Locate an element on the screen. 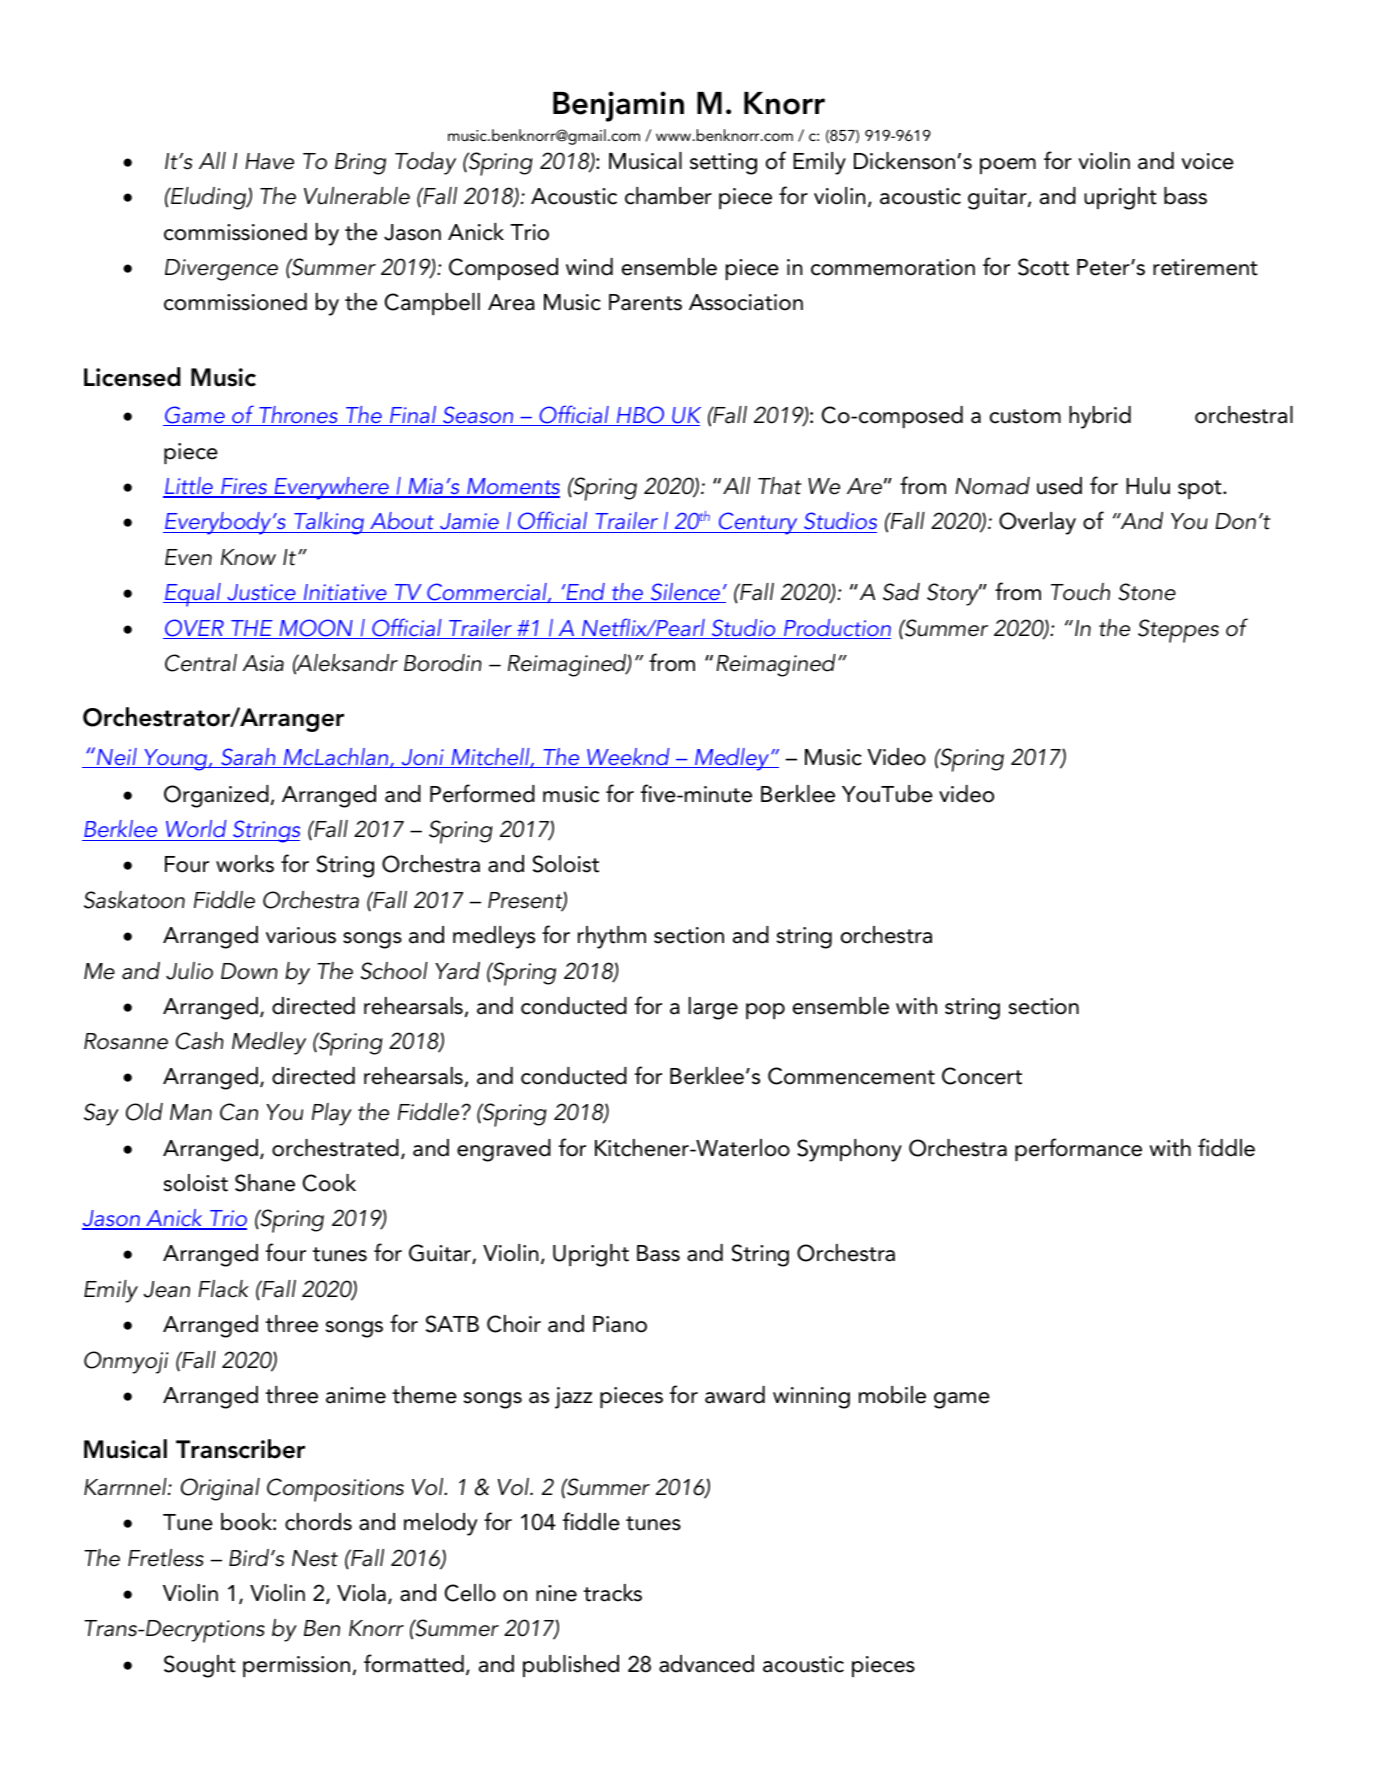 The height and width of the screenshot is (1780, 1376). Sought is located at coordinates (200, 1666).
